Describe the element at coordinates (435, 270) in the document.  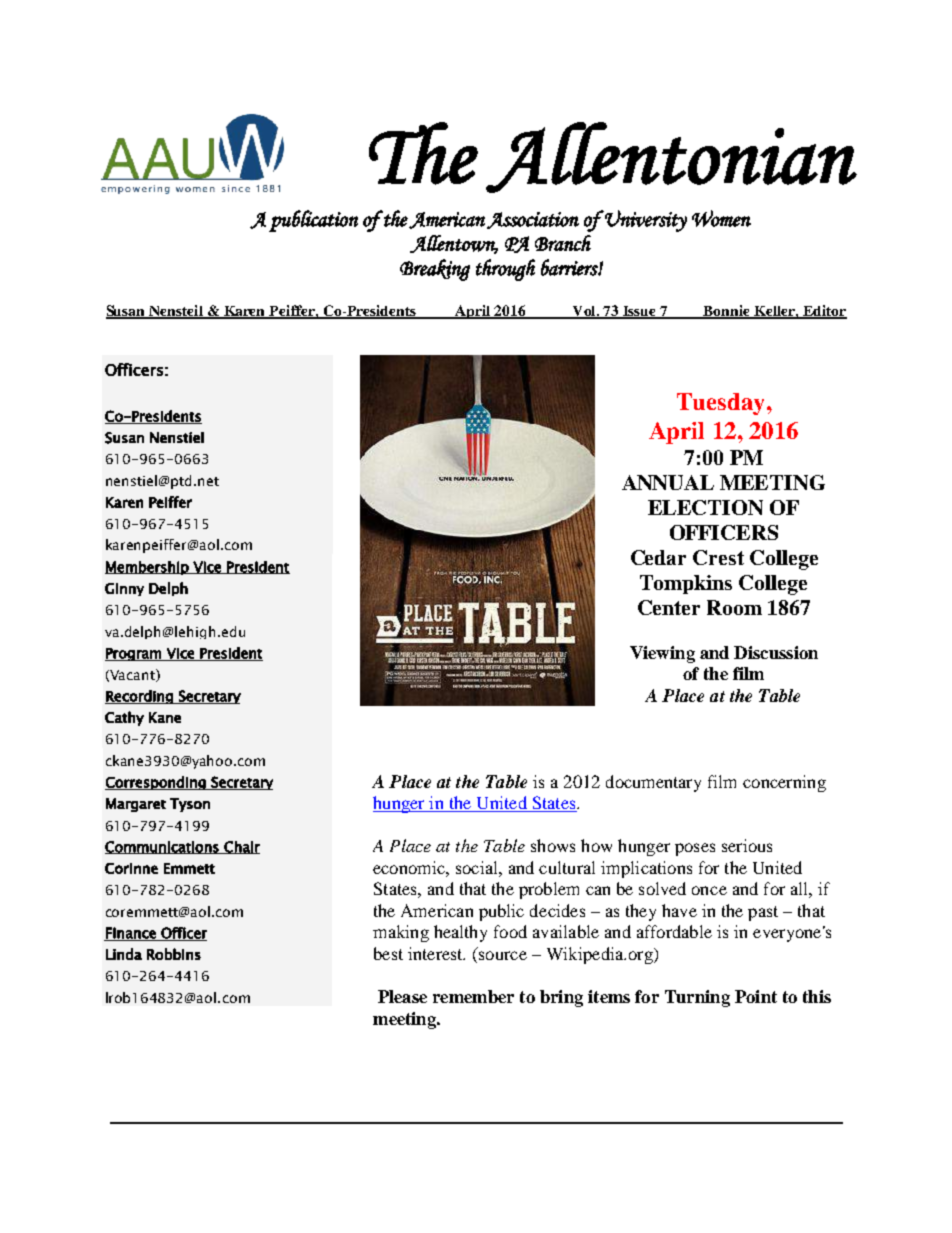
I see `Breaking` at that location.
